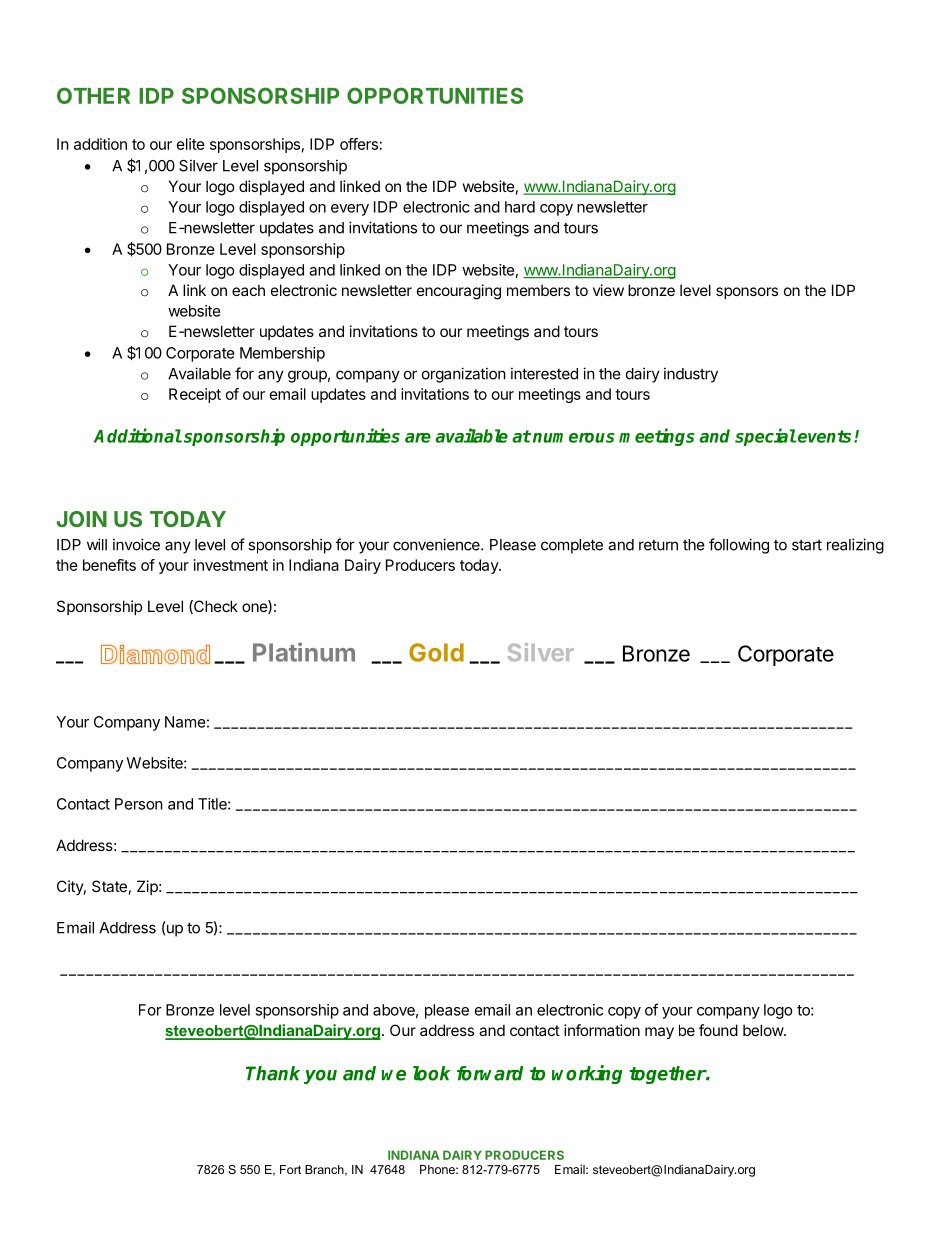  Describe the element at coordinates (195, 395) in the document. I see `Receipt` at that location.
